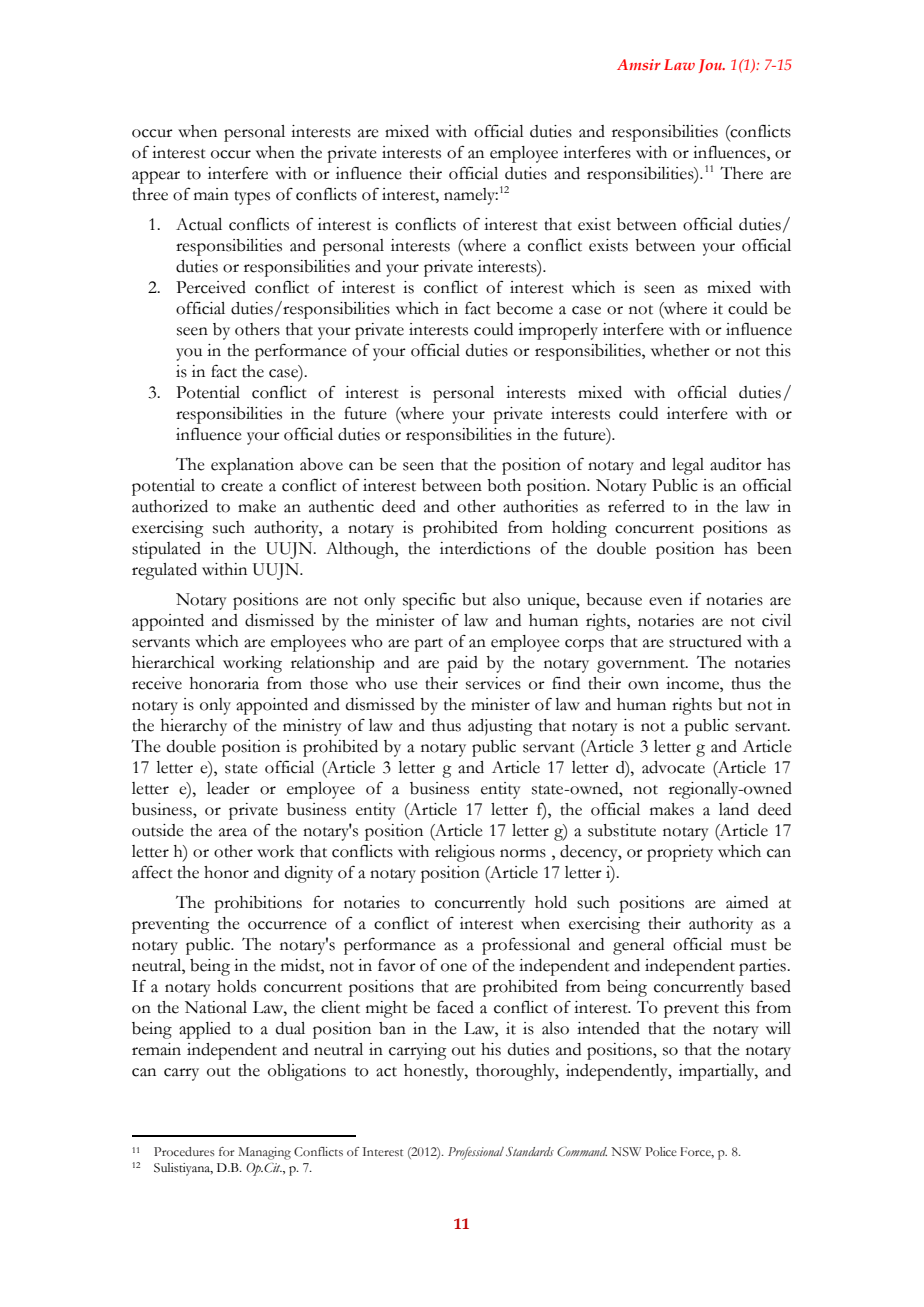 The width and height of the image is (924, 1307). Describe the element at coordinates (711, 66) in the image. I see `Jou` at that location.
